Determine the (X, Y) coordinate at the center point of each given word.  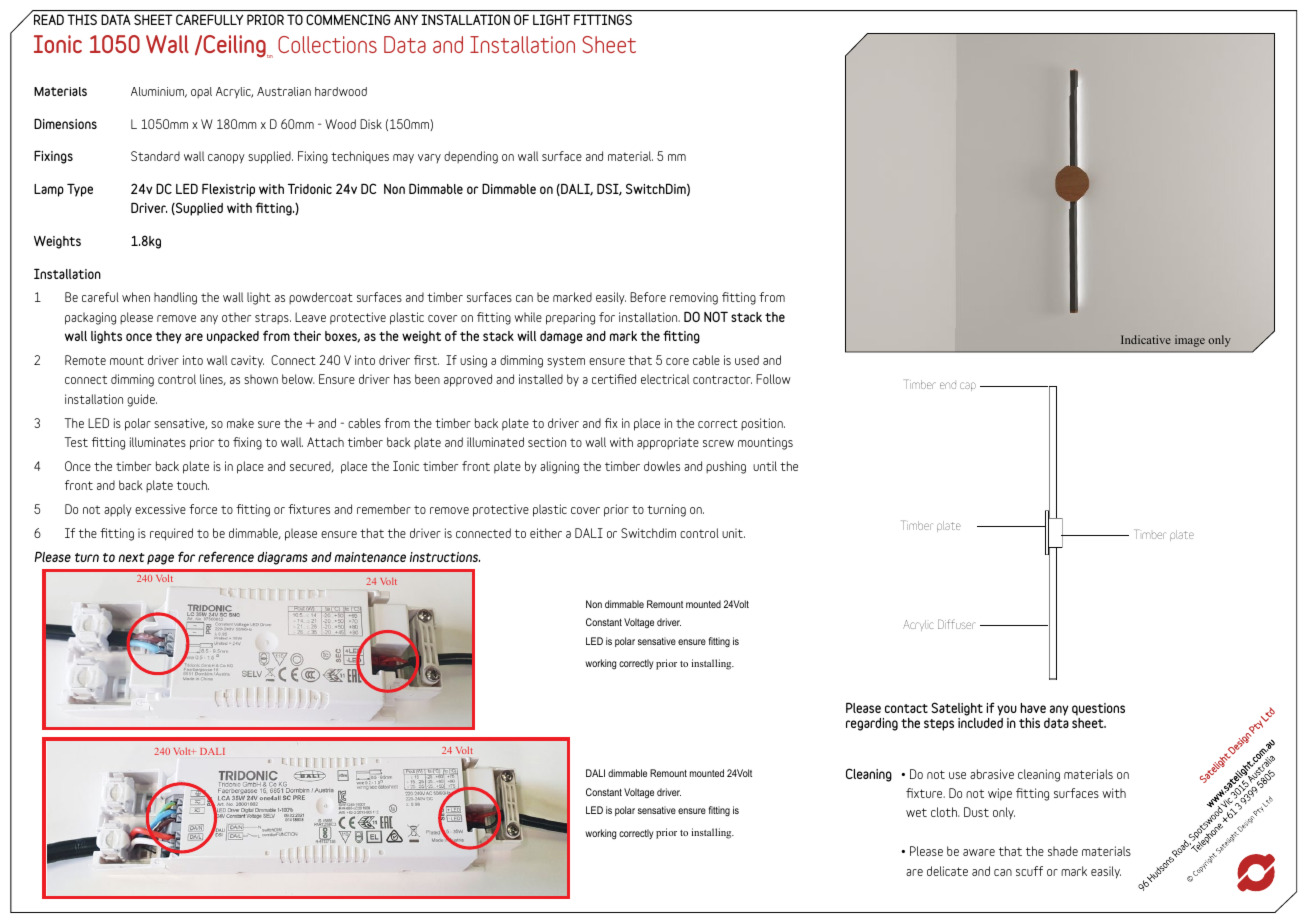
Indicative (1146, 339)
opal (201, 93)
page (160, 559)
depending (471, 157)
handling (175, 298)
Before (648, 297)
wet (916, 812)
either (546, 533)
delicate (947, 871)
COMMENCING (348, 19)
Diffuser (956, 624)
